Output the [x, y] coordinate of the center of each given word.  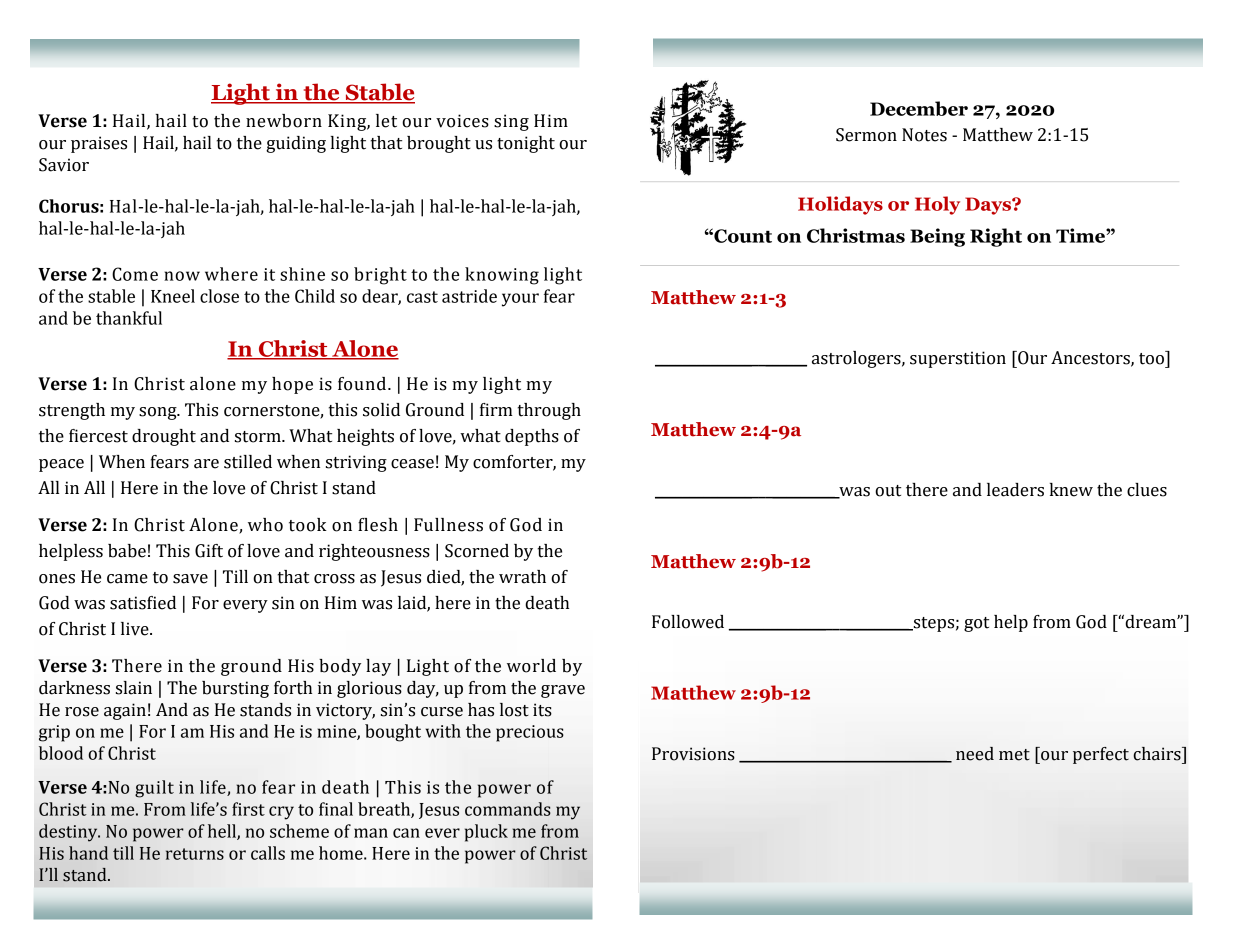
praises [99, 144]
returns [195, 854]
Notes [924, 135]
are [206, 464]
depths [532, 437]
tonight [526, 144]
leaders [1015, 490]
